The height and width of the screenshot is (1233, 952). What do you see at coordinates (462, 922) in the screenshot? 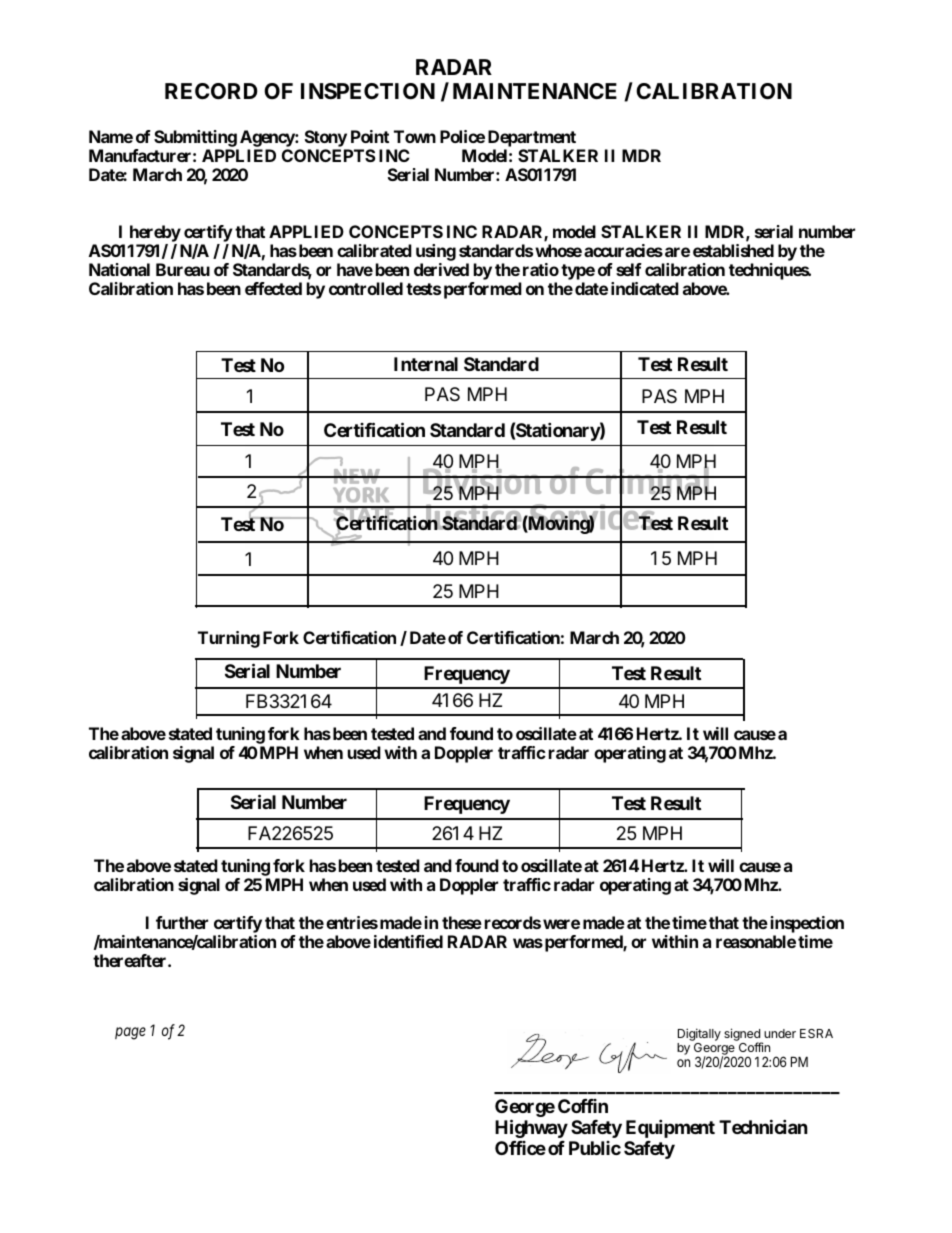
I see `these` at bounding box center [462, 922].
